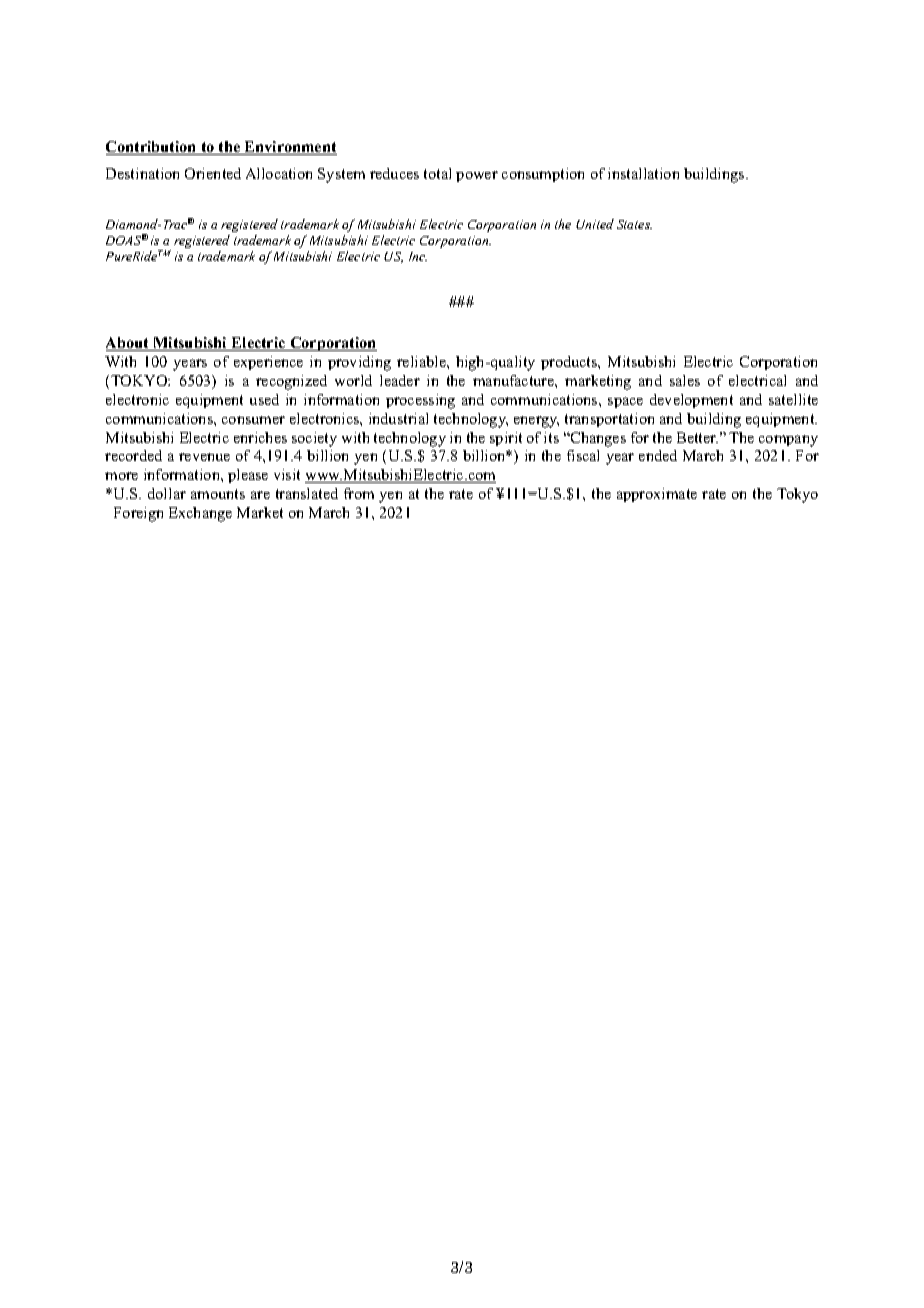 Image resolution: width=924 pixels, height=1308 pixels. I want to click on total, so click(437, 173).
